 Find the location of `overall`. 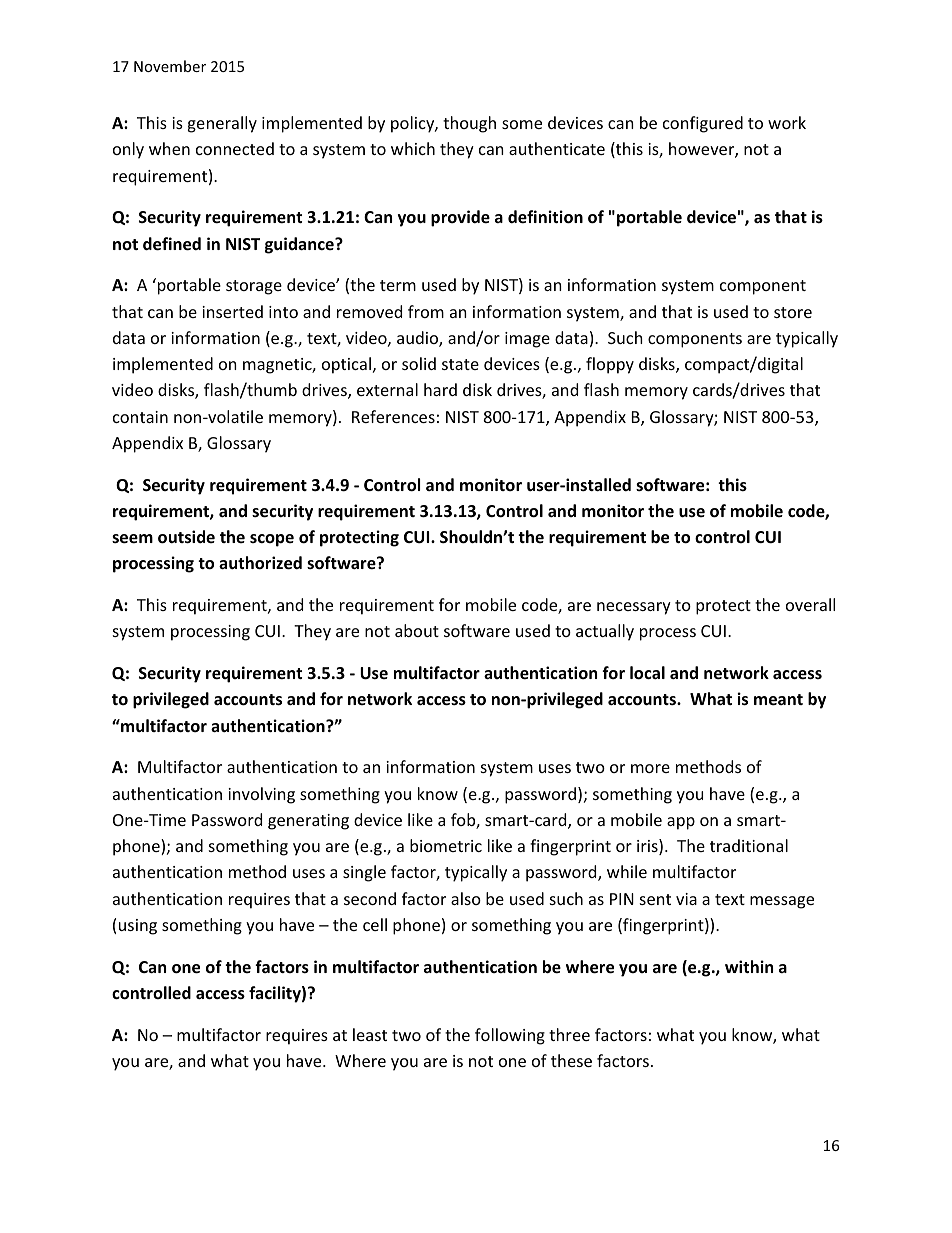

overall is located at coordinates (810, 604).
